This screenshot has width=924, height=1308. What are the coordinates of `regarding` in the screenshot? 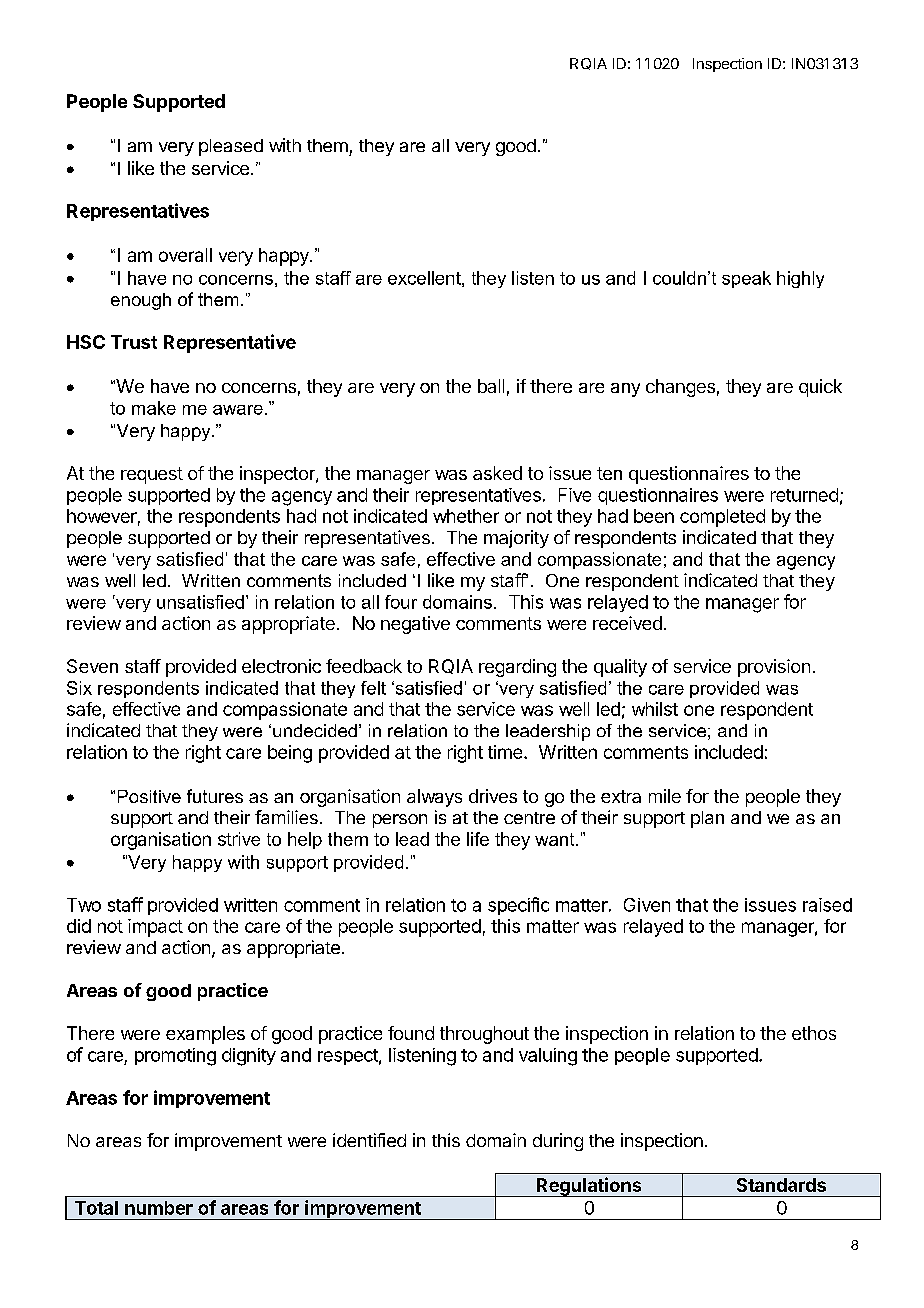 It's located at (517, 668).
